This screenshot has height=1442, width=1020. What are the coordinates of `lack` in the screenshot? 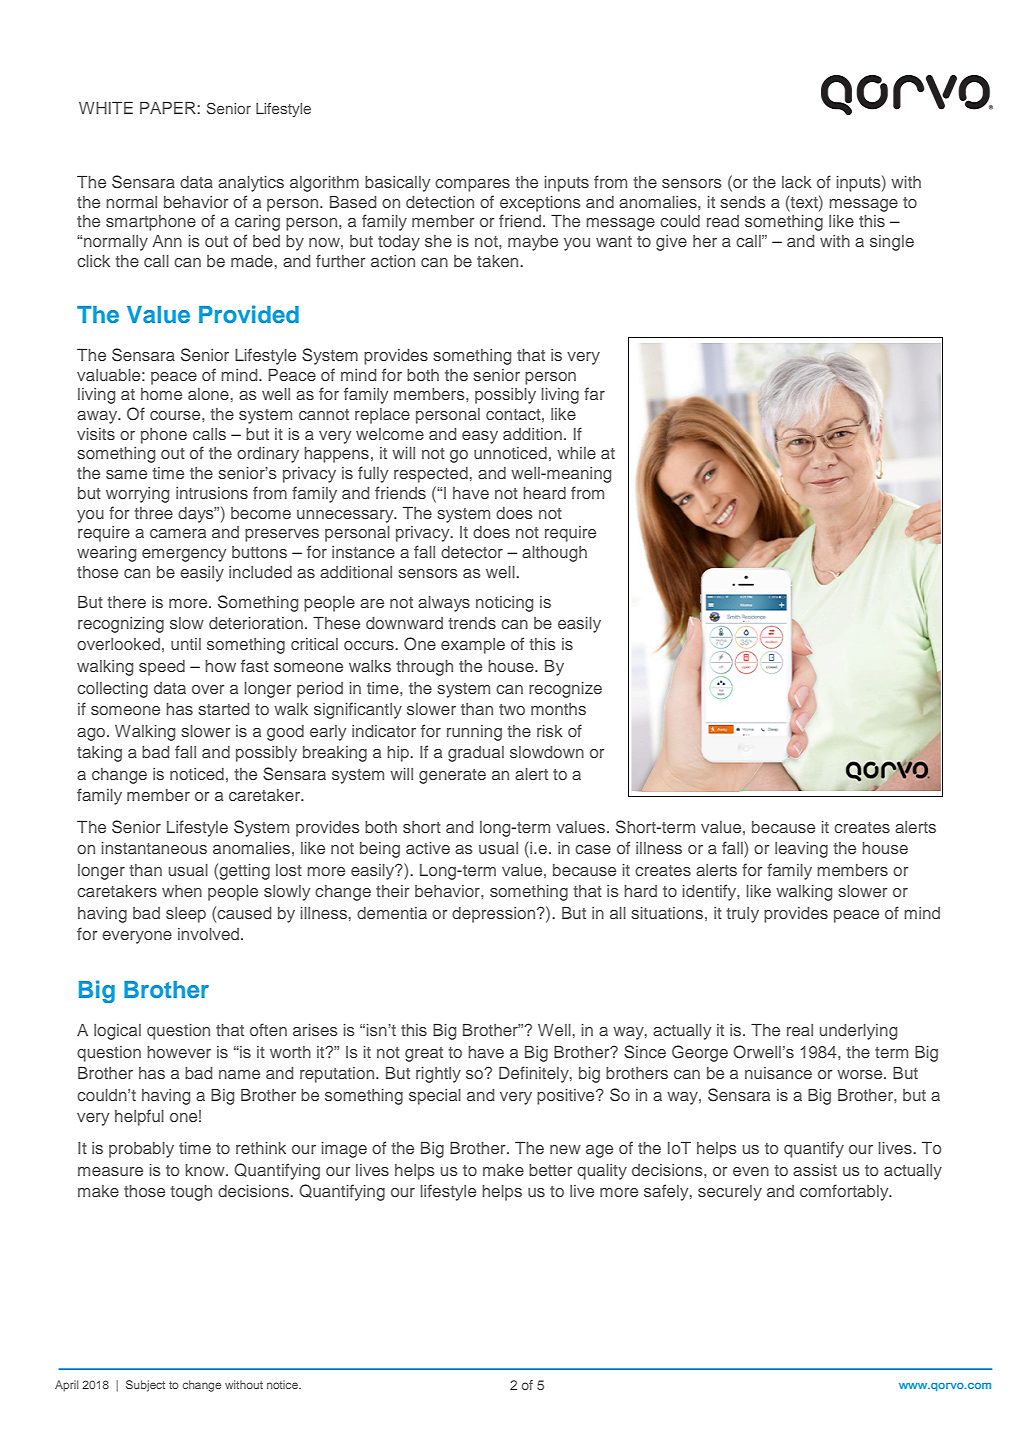 It's located at (797, 182).
